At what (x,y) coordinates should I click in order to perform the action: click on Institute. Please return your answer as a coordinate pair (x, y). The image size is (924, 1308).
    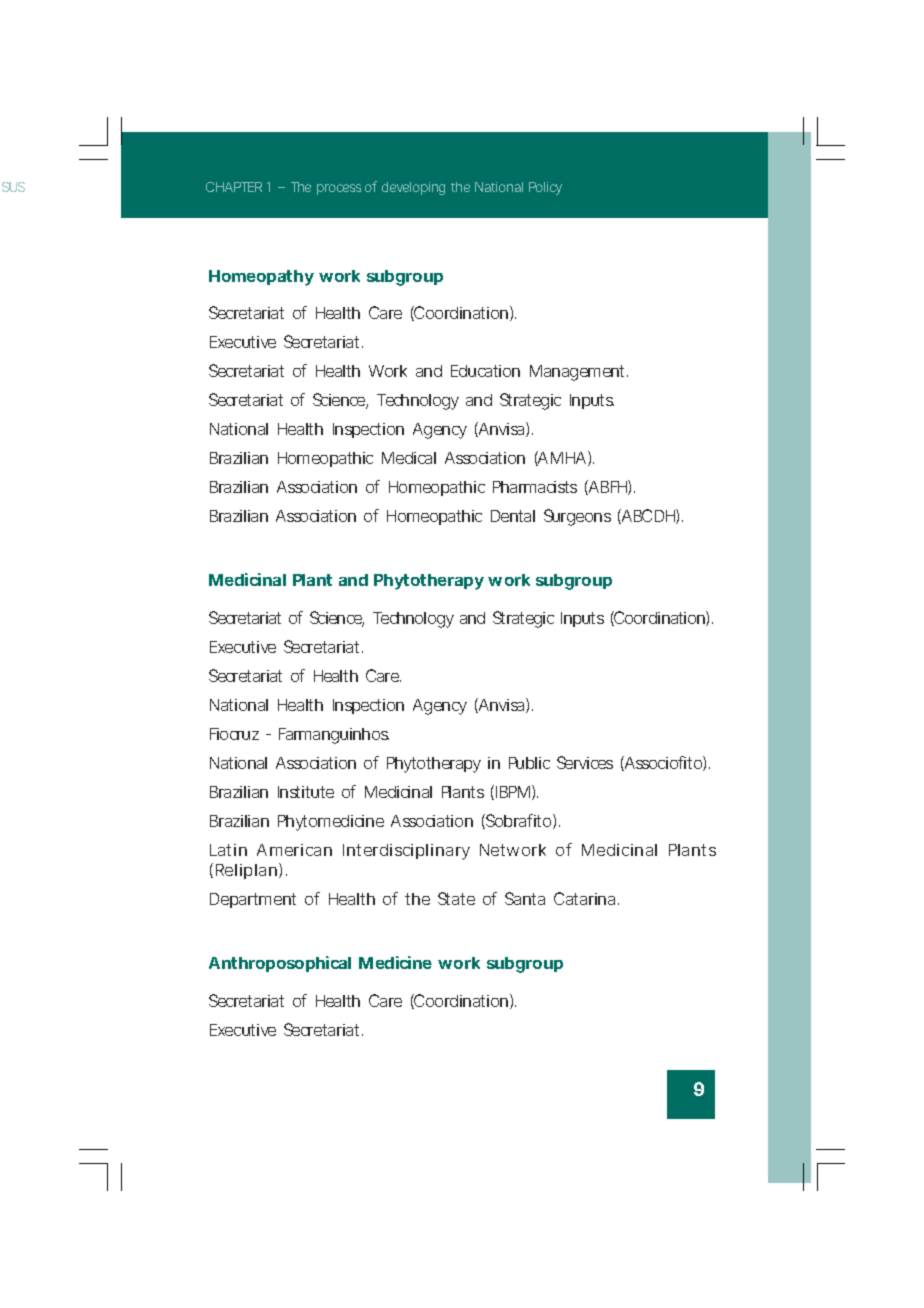
    Looking at the image, I should click on (306, 792).
